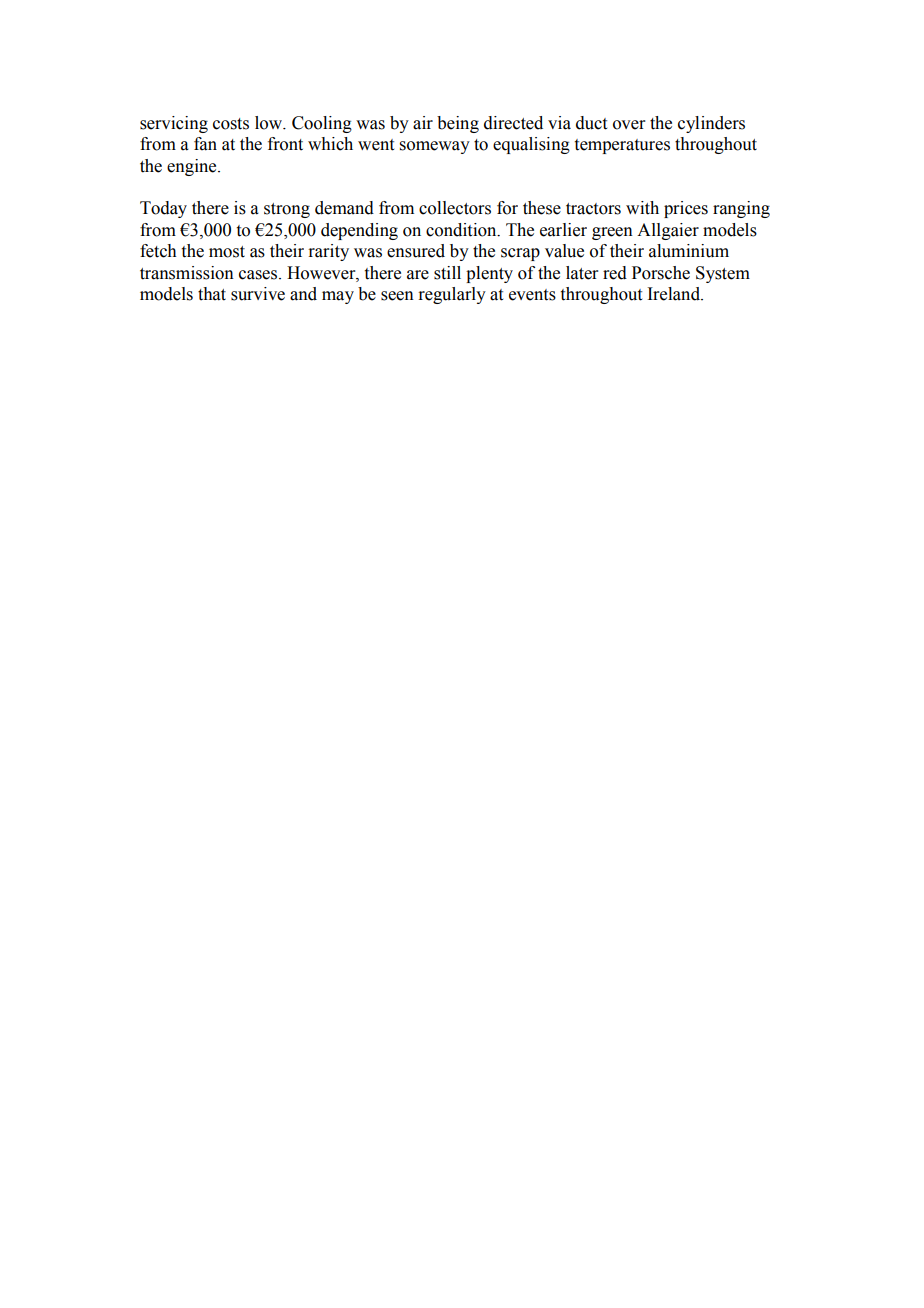  I want to click on strong, so click(287, 210).
